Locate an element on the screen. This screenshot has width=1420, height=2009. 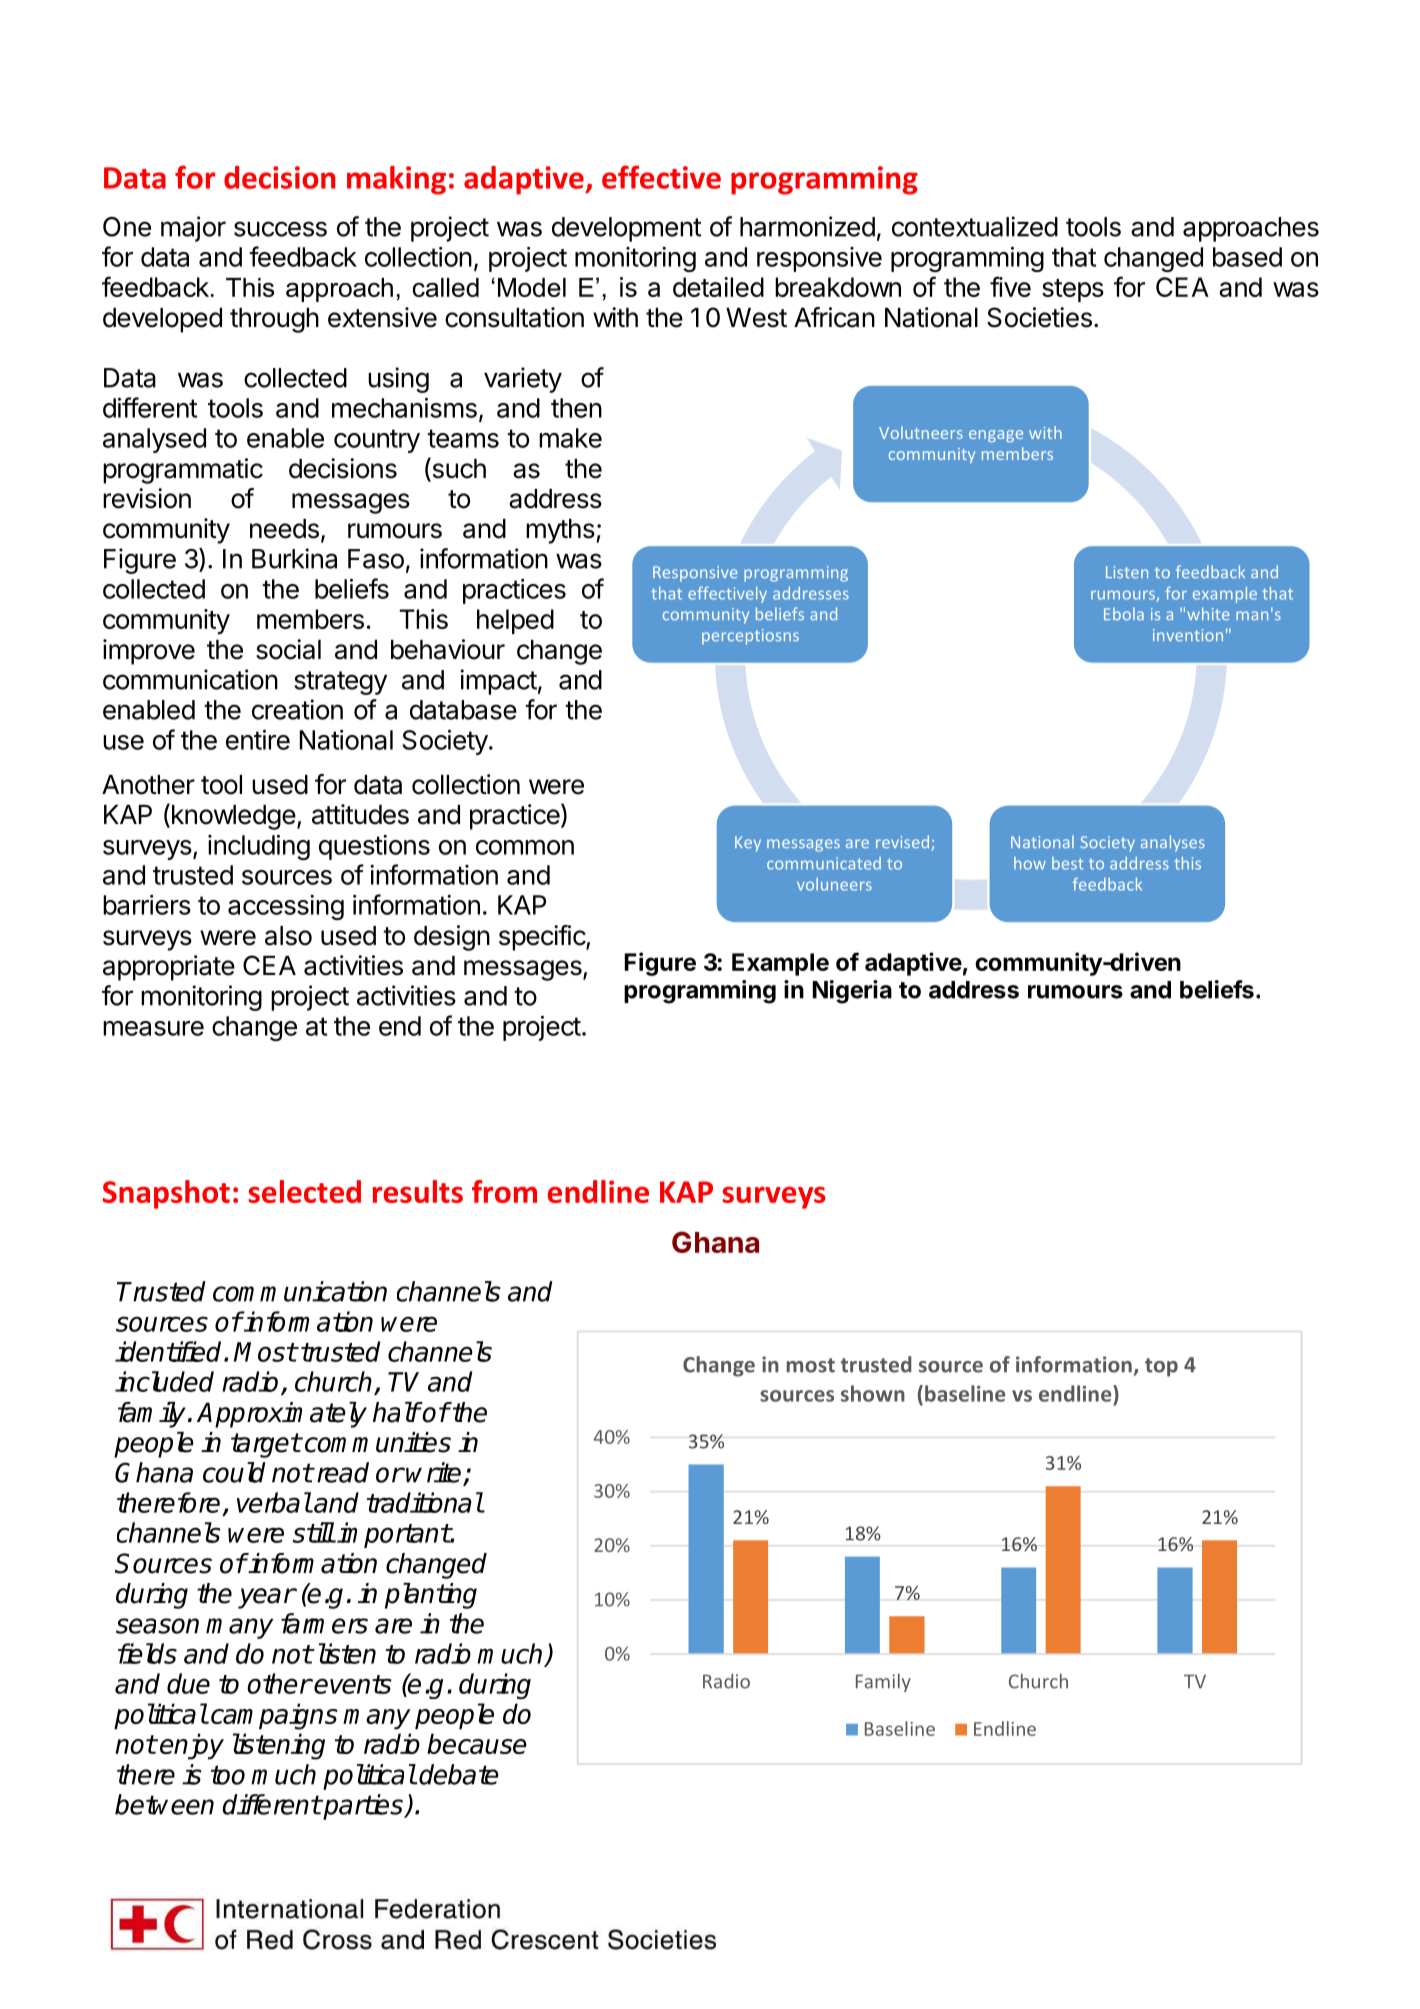
Key is located at coordinates (748, 844).
